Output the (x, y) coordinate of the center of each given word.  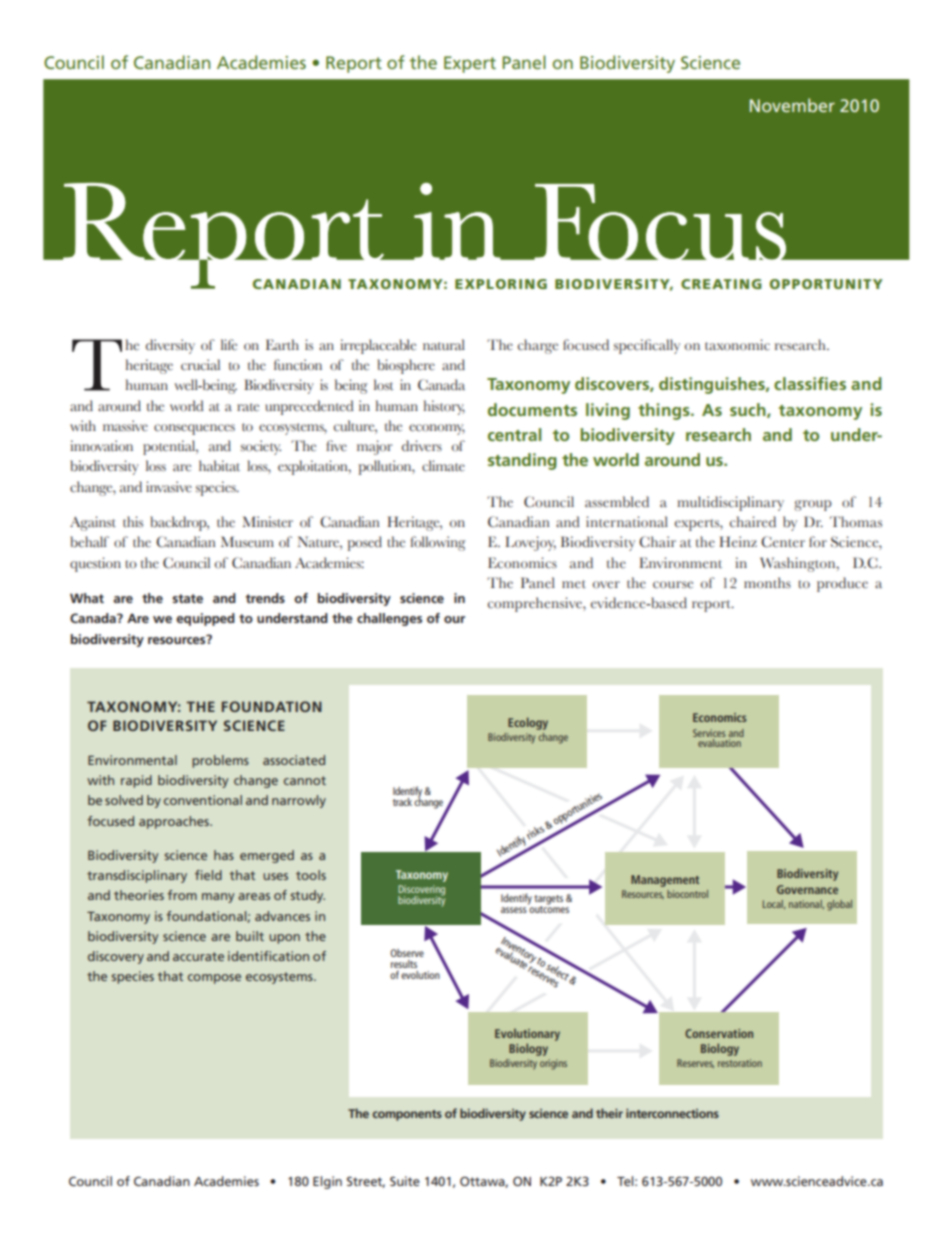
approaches (175, 822)
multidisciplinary (730, 503)
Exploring (501, 284)
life (229, 345)
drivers (422, 446)
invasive (169, 487)
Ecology (528, 723)
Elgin (327, 1182)
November (792, 105)
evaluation (719, 743)
